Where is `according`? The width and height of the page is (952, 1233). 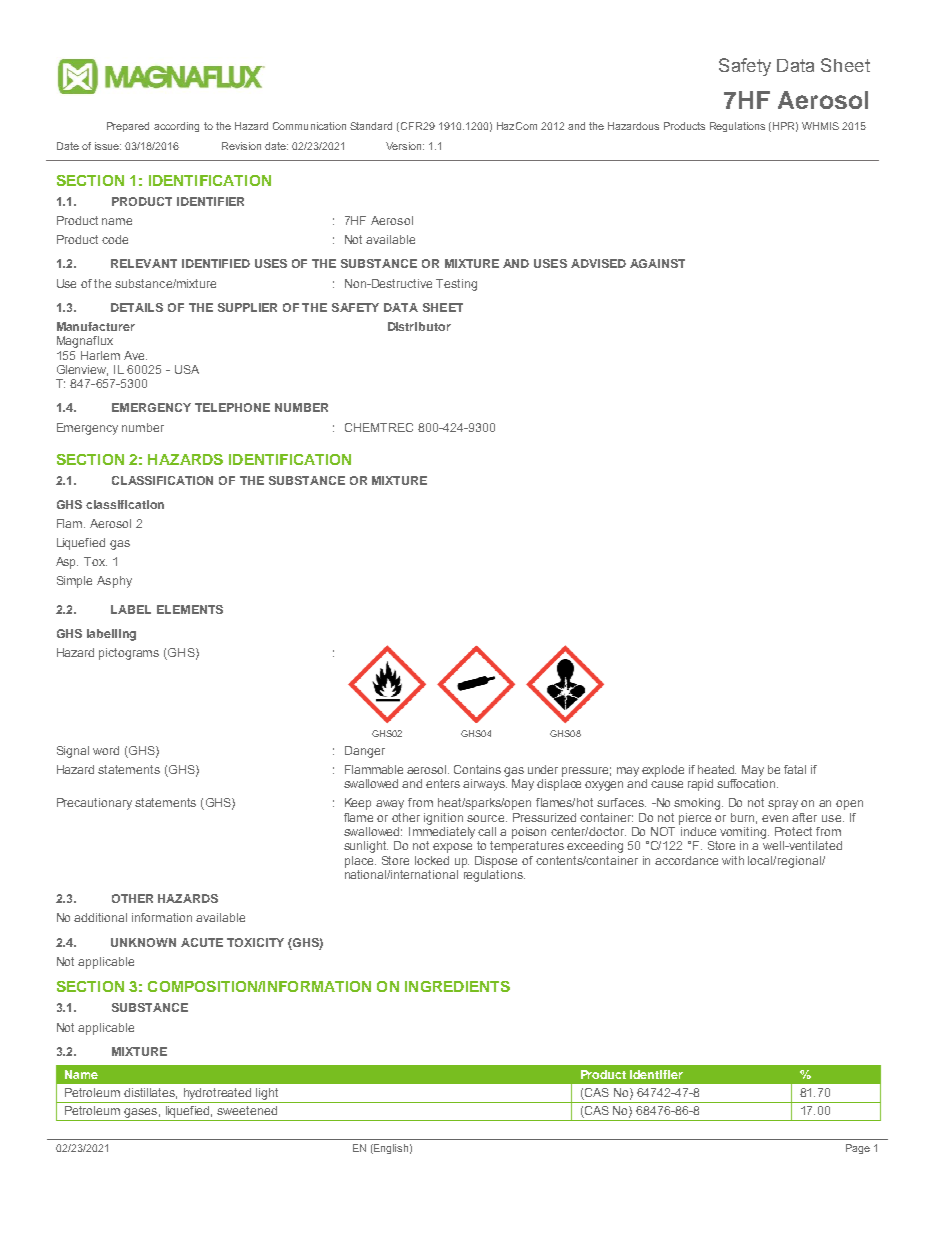
according is located at coordinates (176, 127).
